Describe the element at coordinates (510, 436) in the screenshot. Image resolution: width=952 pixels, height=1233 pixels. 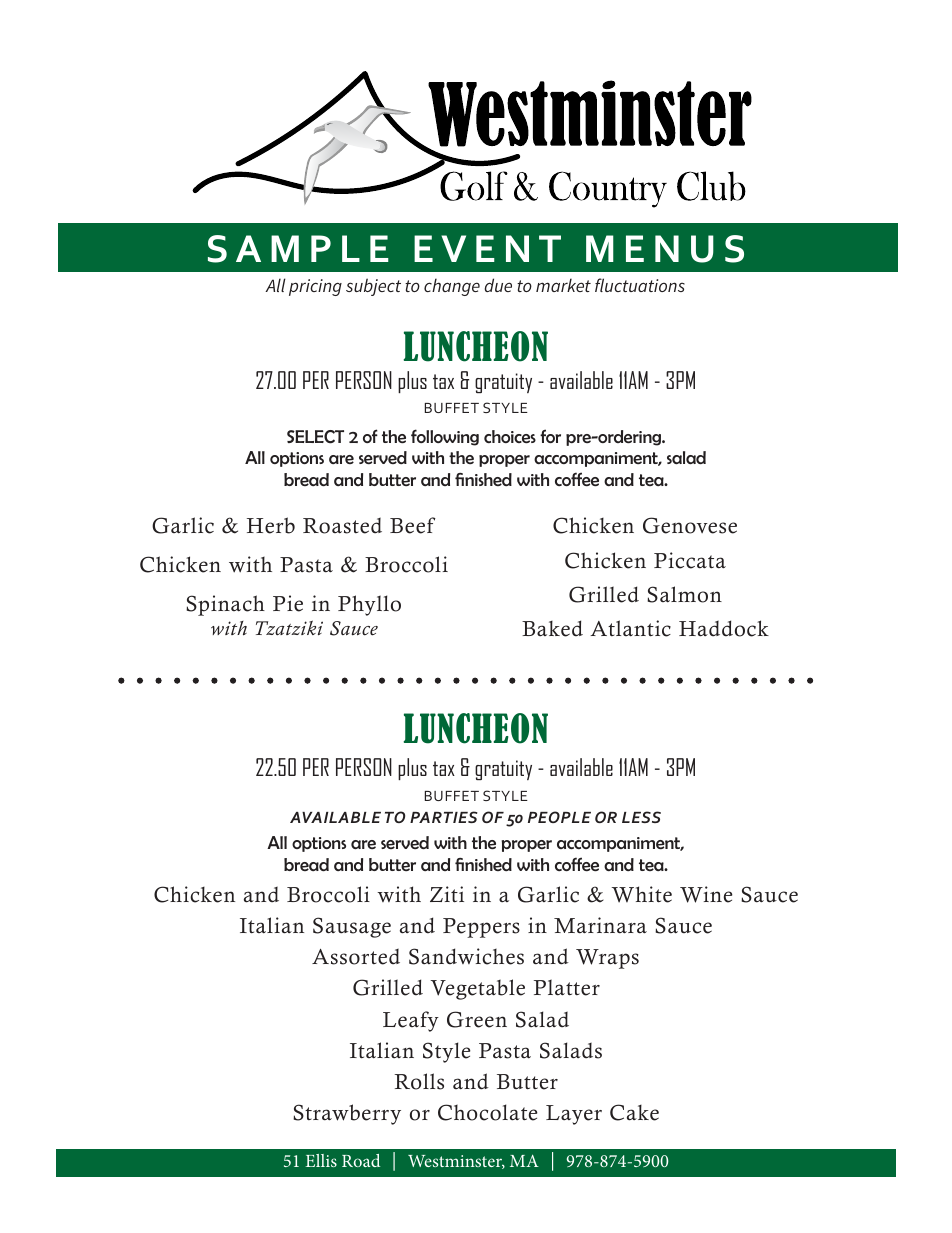
I see `choices` at that location.
